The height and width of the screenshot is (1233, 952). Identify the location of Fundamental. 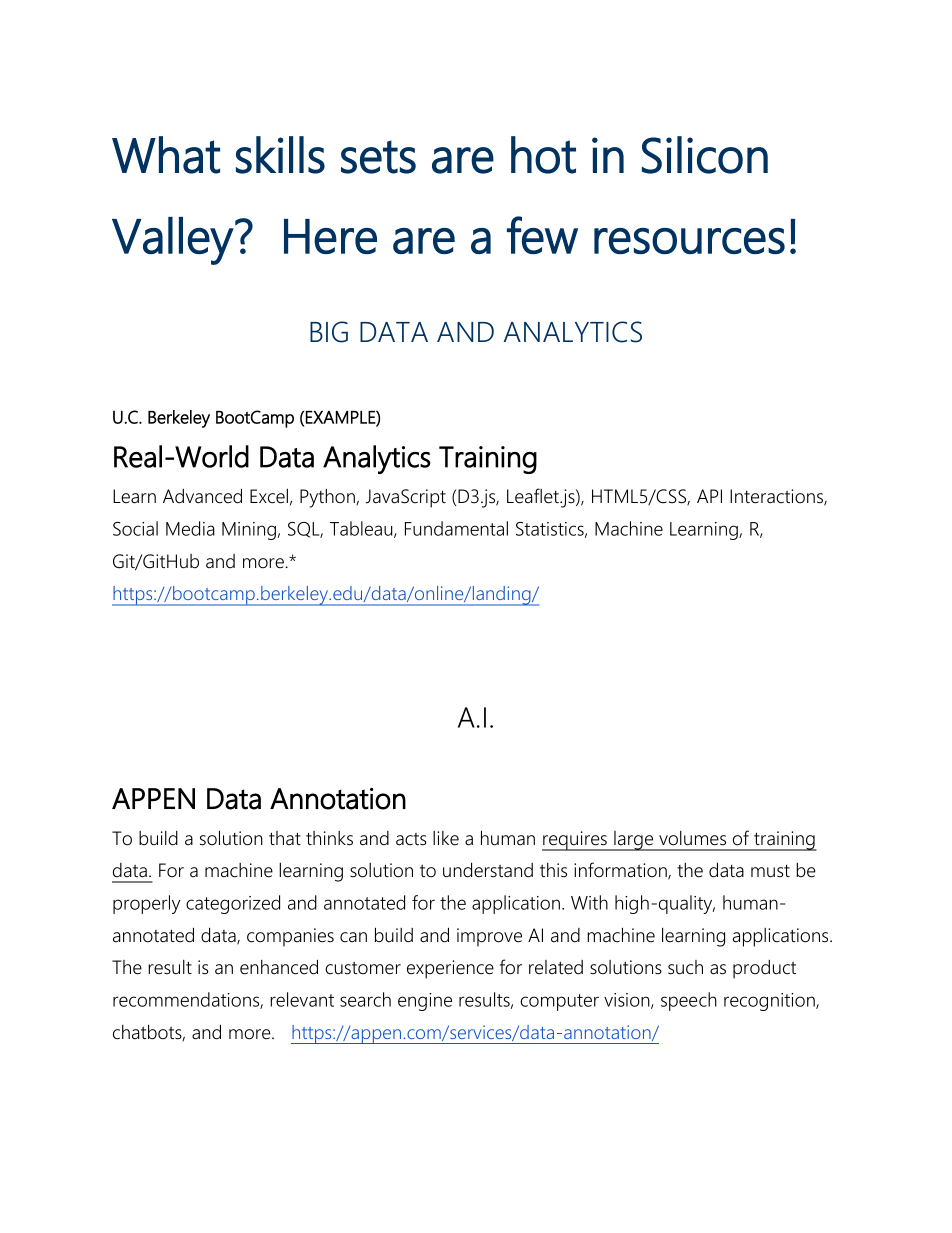
(456, 528).
